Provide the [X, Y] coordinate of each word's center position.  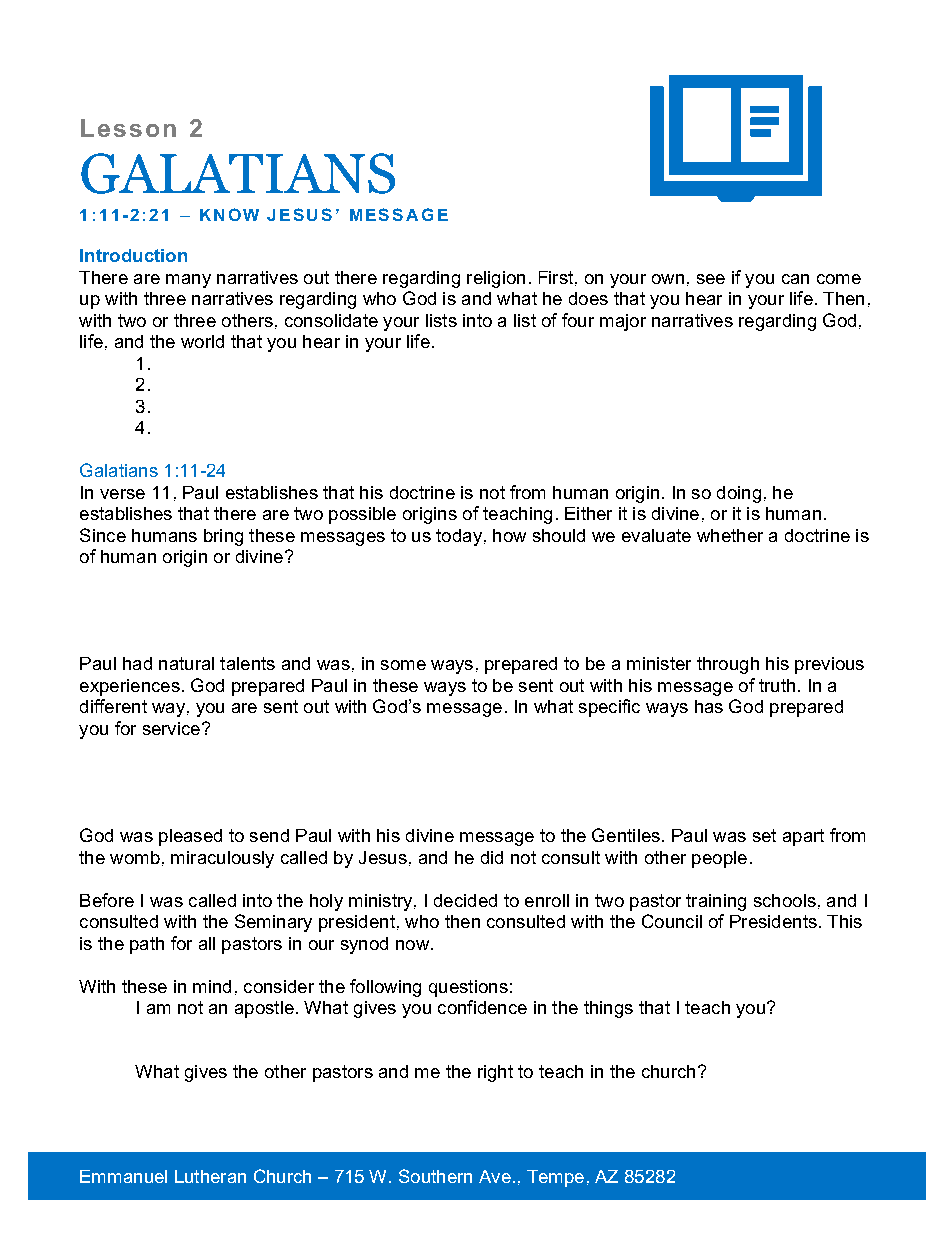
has [709, 706]
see [711, 279]
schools [785, 900]
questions [468, 988]
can [795, 279]
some [403, 665]
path [147, 945]
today [459, 537]
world [202, 341]
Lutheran [210, 1176]
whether [730, 535]
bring [223, 537]
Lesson [128, 128]
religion [496, 279]
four [578, 320]
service [171, 728]
